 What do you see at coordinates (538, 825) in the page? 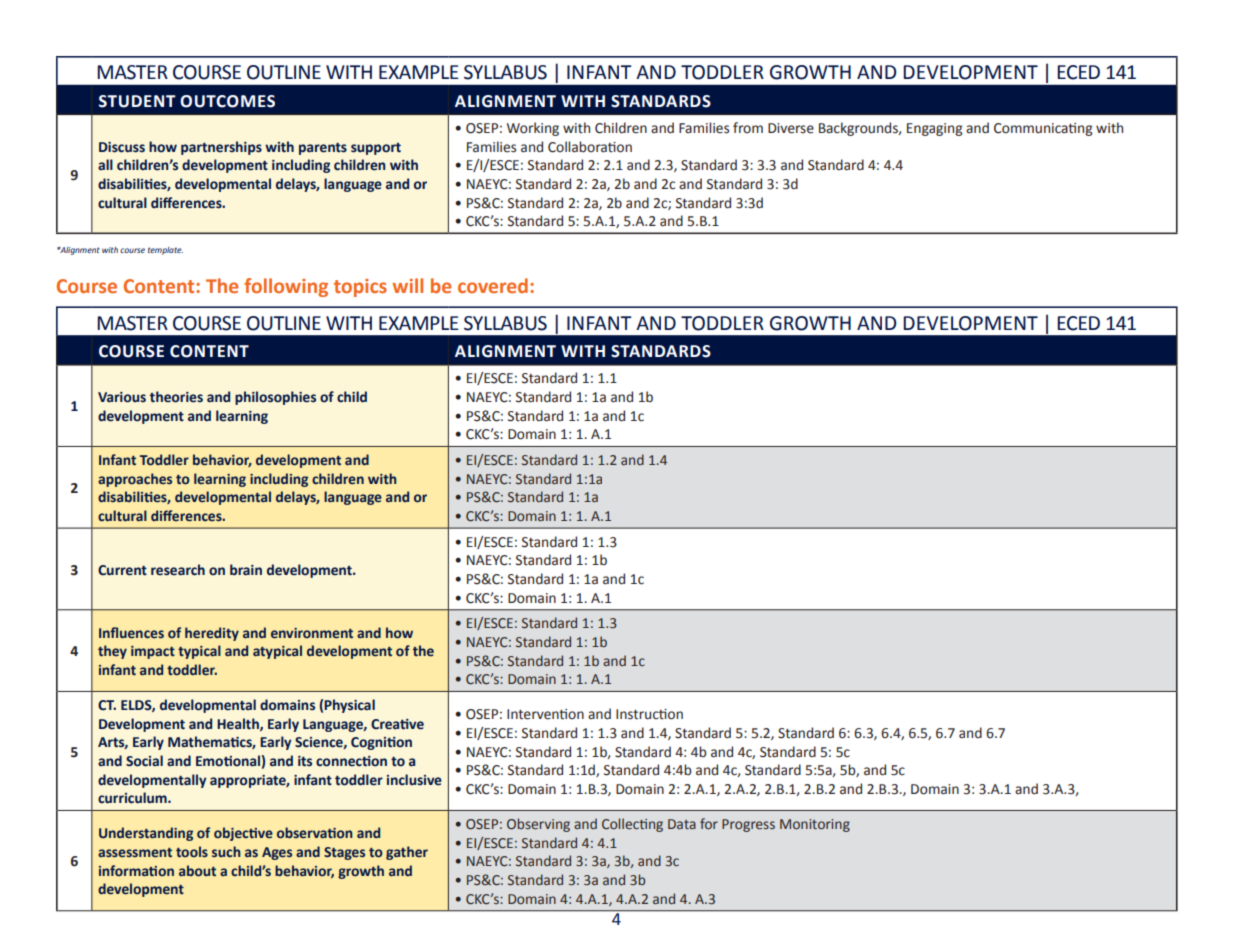
I see `Observing` at bounding box center [538, 825].
